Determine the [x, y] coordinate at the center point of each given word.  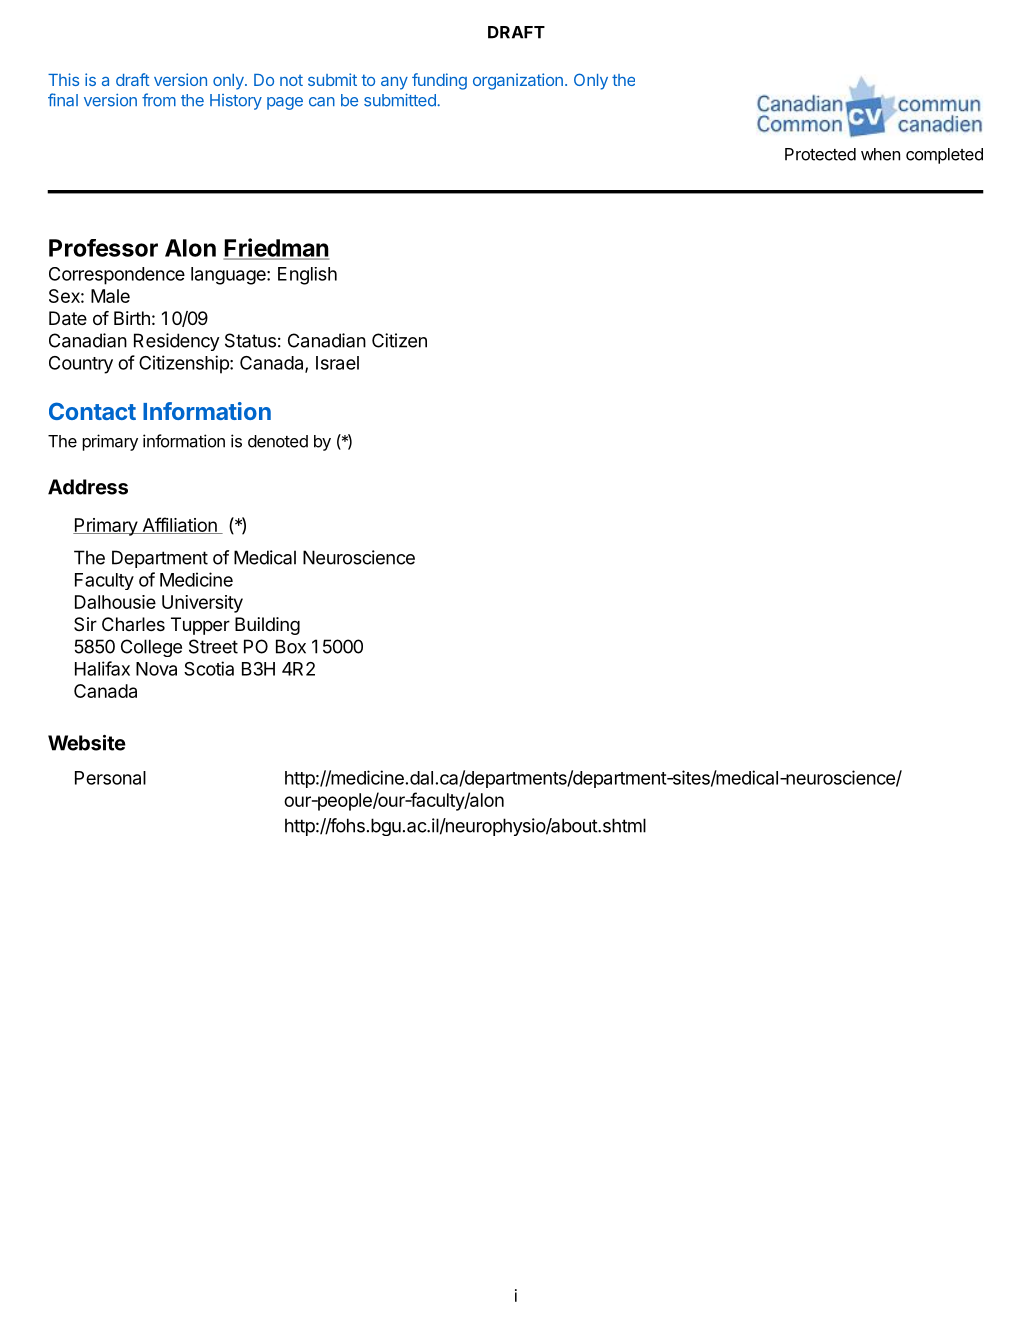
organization [518, 81]
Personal [110, 778]
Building [267, 626]
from [159, 100]
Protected [820, 154]
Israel [337, 363]
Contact [92, 411]
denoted [278, 441]
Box [291, 646]
